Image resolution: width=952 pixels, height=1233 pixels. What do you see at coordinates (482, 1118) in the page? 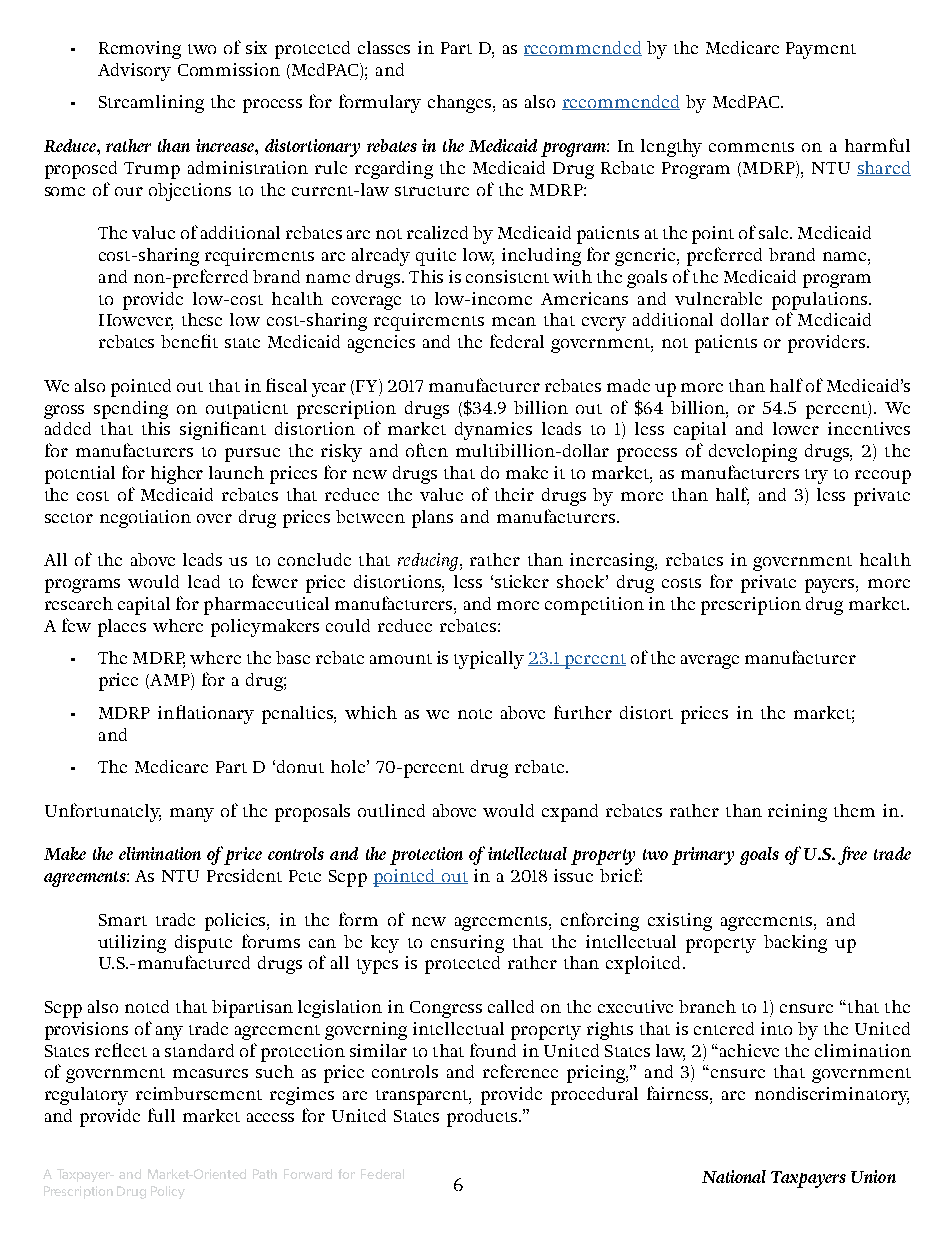
I see `products` at bounding box center [482, 1118].
